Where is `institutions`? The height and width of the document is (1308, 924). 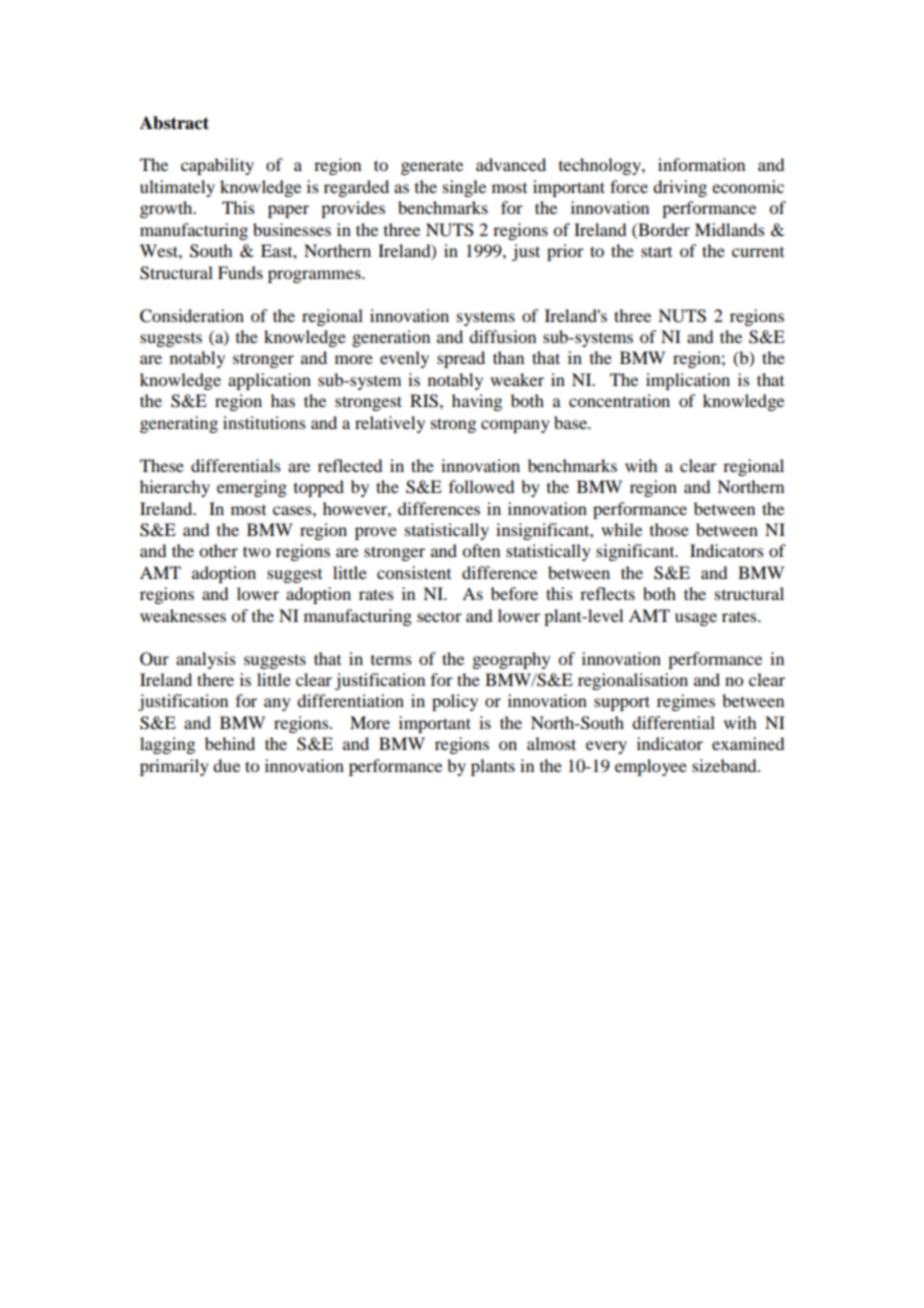
institutions is located at coordinates (264, 422).
